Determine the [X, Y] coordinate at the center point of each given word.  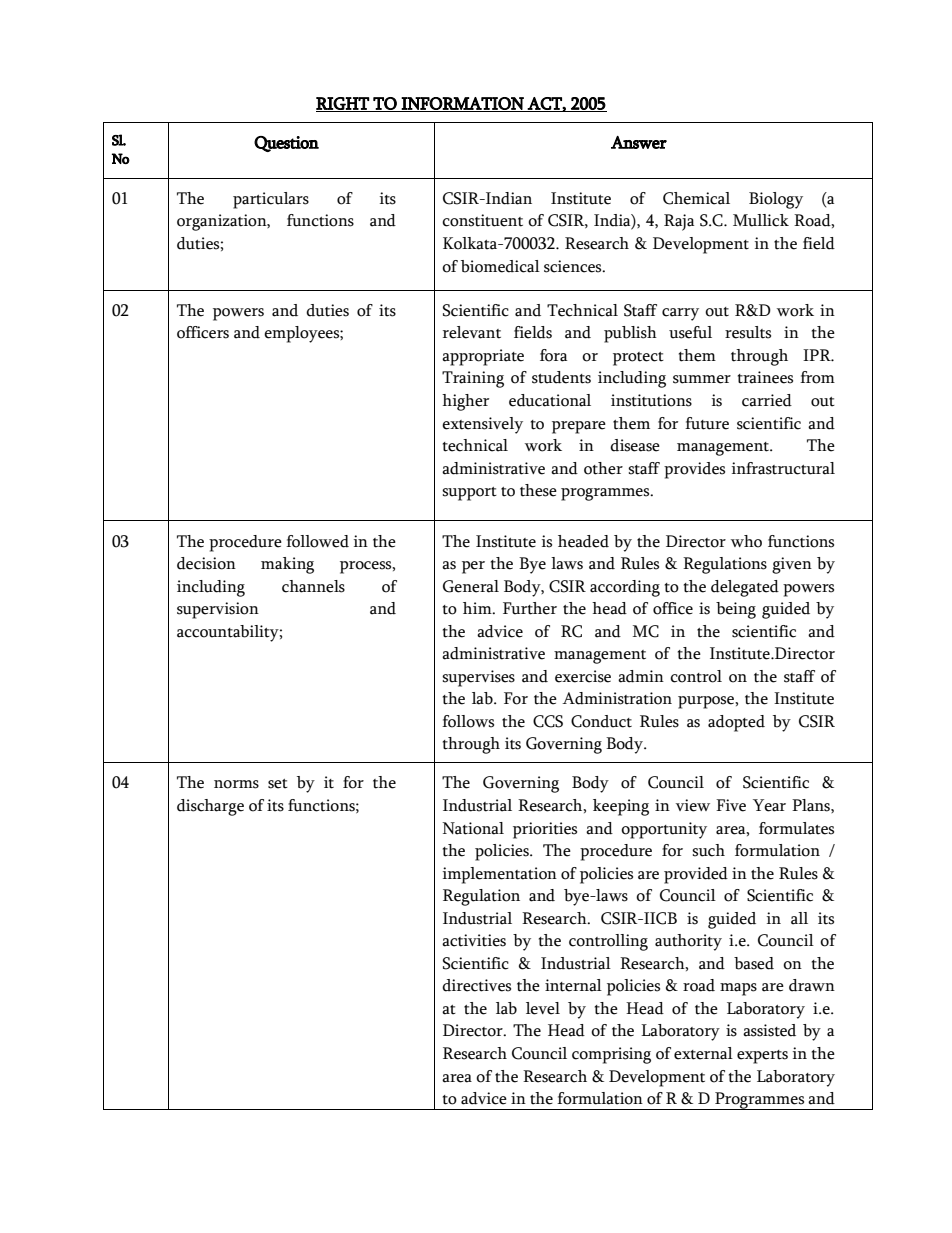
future [707, 423]
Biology [776, 200]
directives [476, 985]
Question [286, 144]
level [543, 1008]
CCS [548, 721]
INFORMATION [463, 104]
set [278, 784]
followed [317, 541]
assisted [769, 1030]
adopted [736, 723]
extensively [482, 425]
